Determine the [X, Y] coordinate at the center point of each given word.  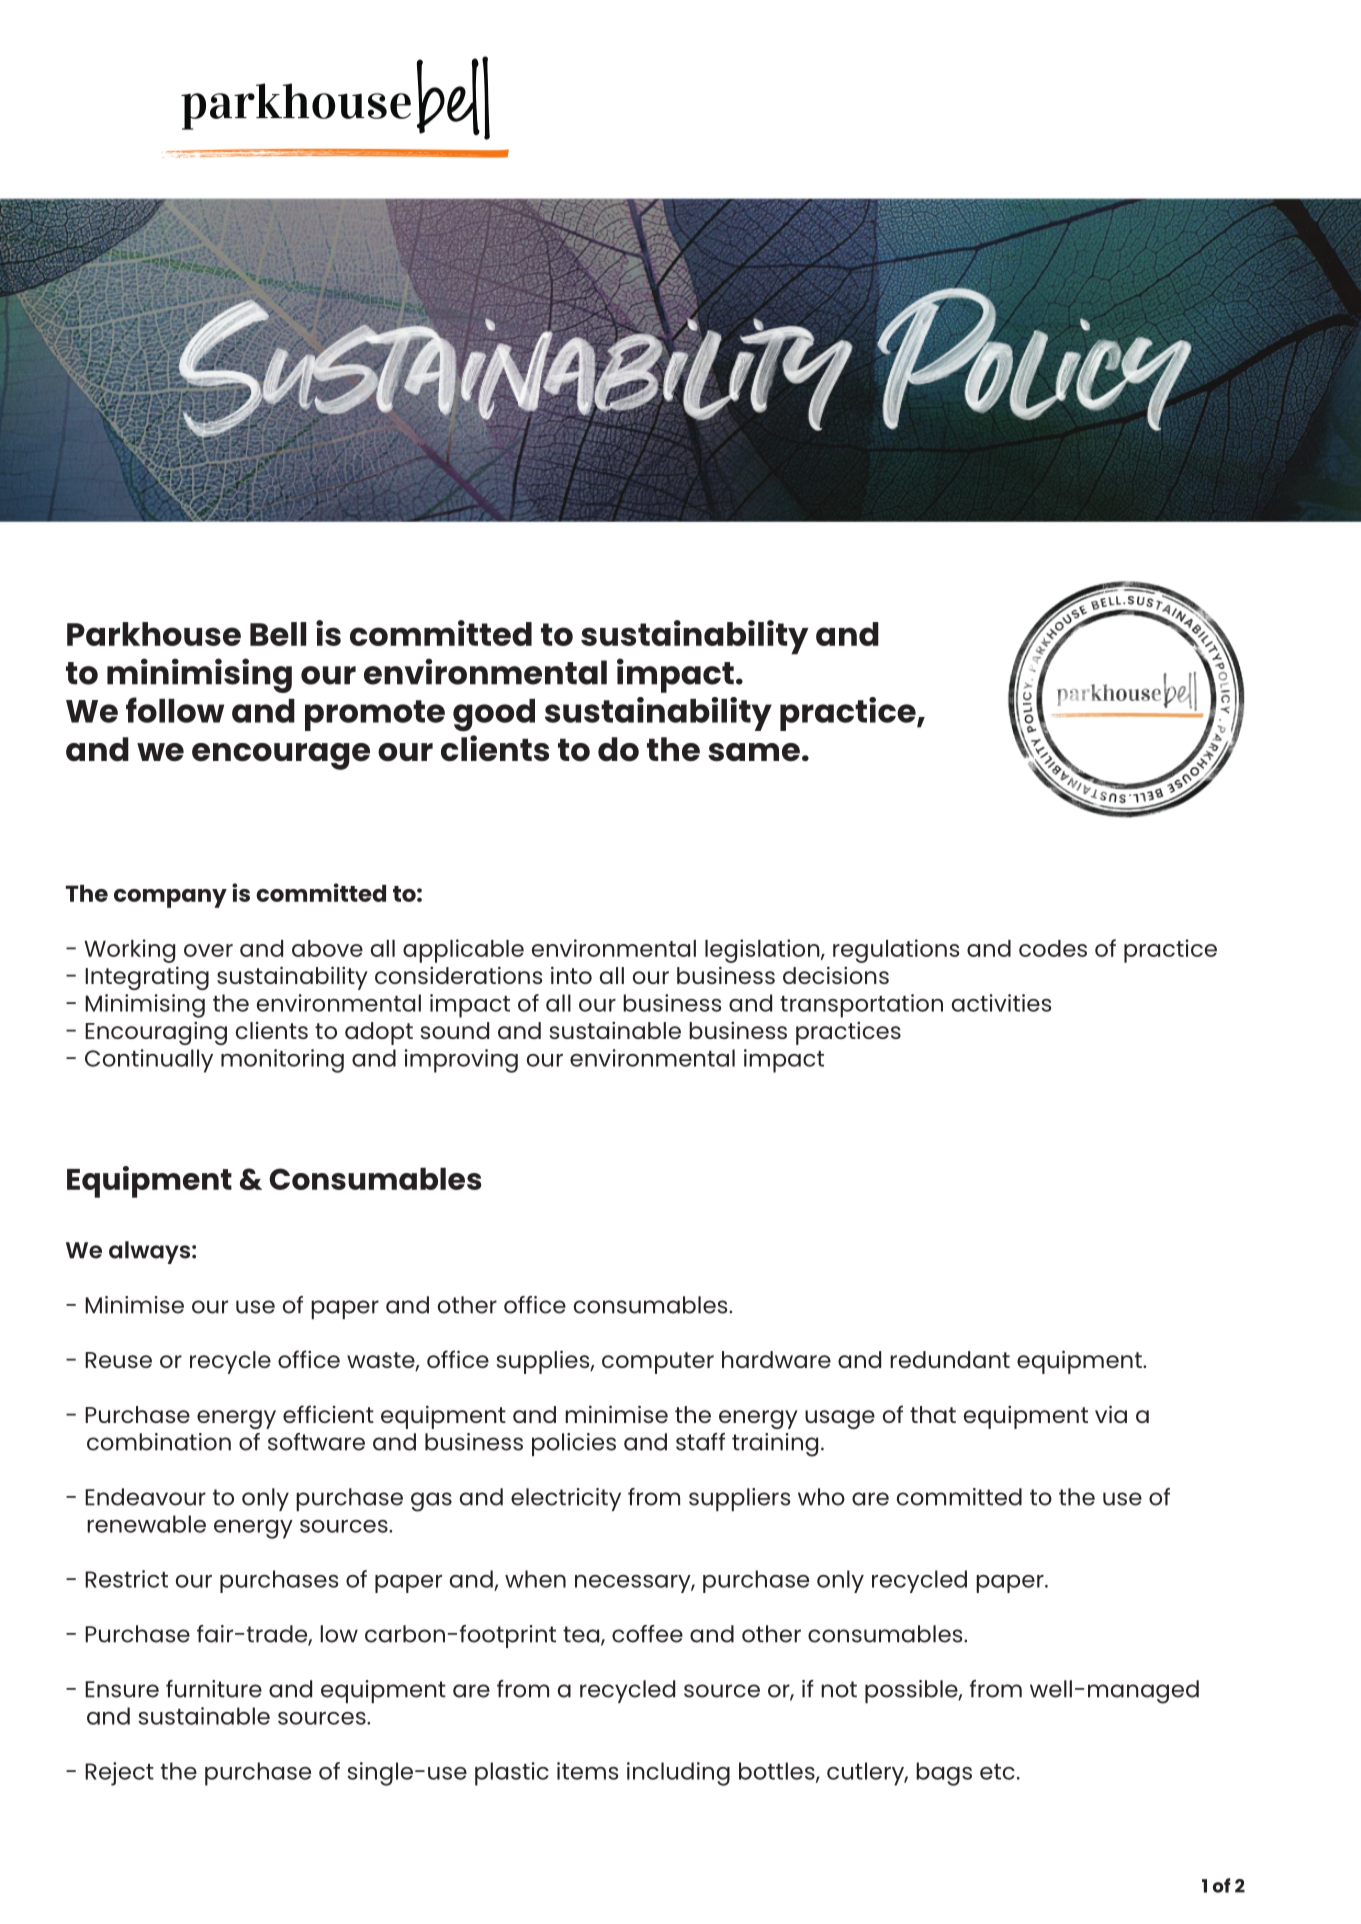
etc [997, 1772]
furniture [214, 1689]
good [494, 715]
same [754, 752]
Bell [278, 634]
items [587, 1771]
